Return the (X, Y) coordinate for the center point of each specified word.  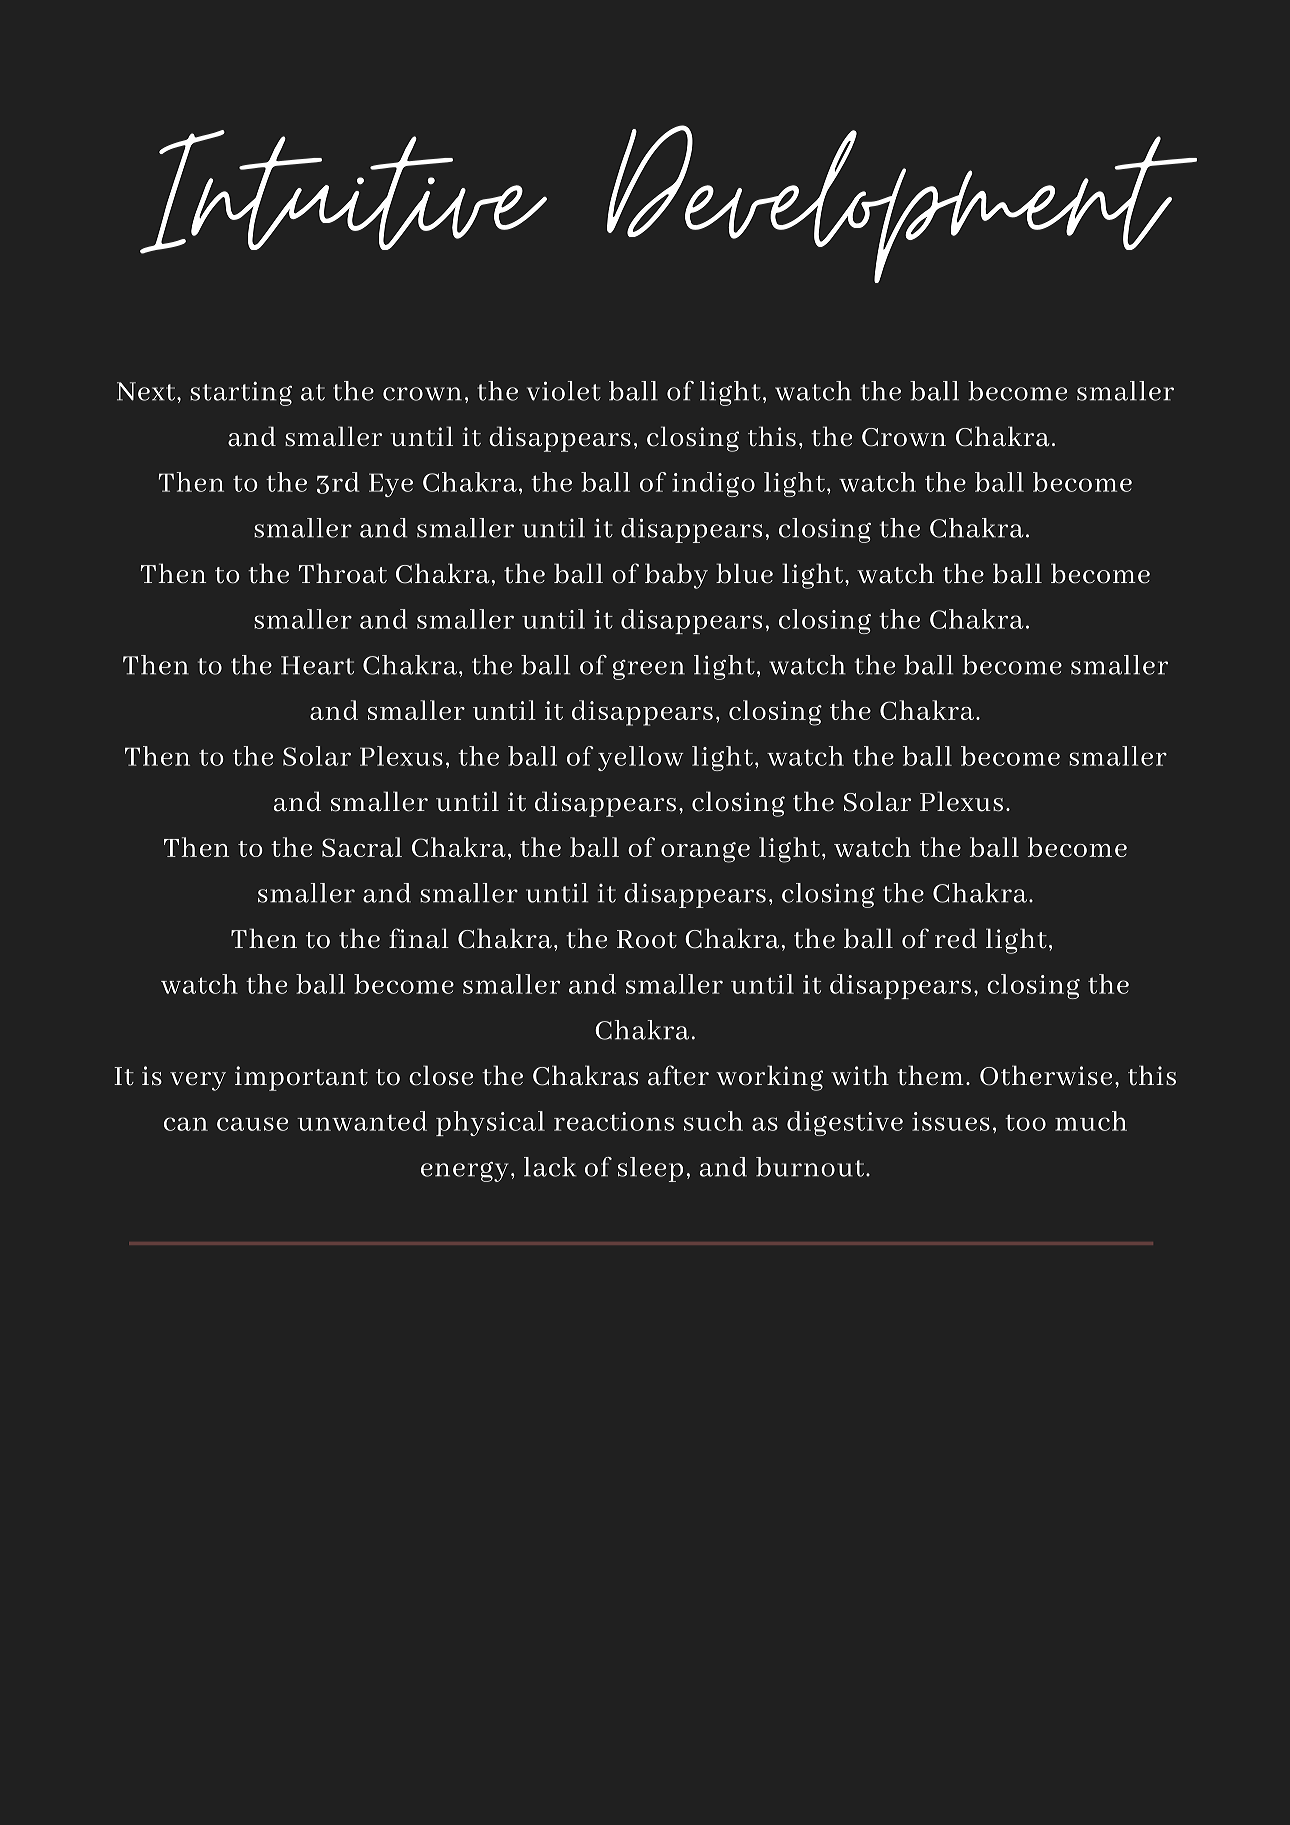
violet (564, 391)
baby (676, 576)
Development (902, 204)
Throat (343, 573)
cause (252, 1124)
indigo (713, 484)
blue (744, 573)
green (649, 670)
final (419, 938)
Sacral (362, 847)
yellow (641, 758)
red (956, 938)
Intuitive (343, 192)
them (930, 1075)
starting (241, 393)
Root (647, 939)
